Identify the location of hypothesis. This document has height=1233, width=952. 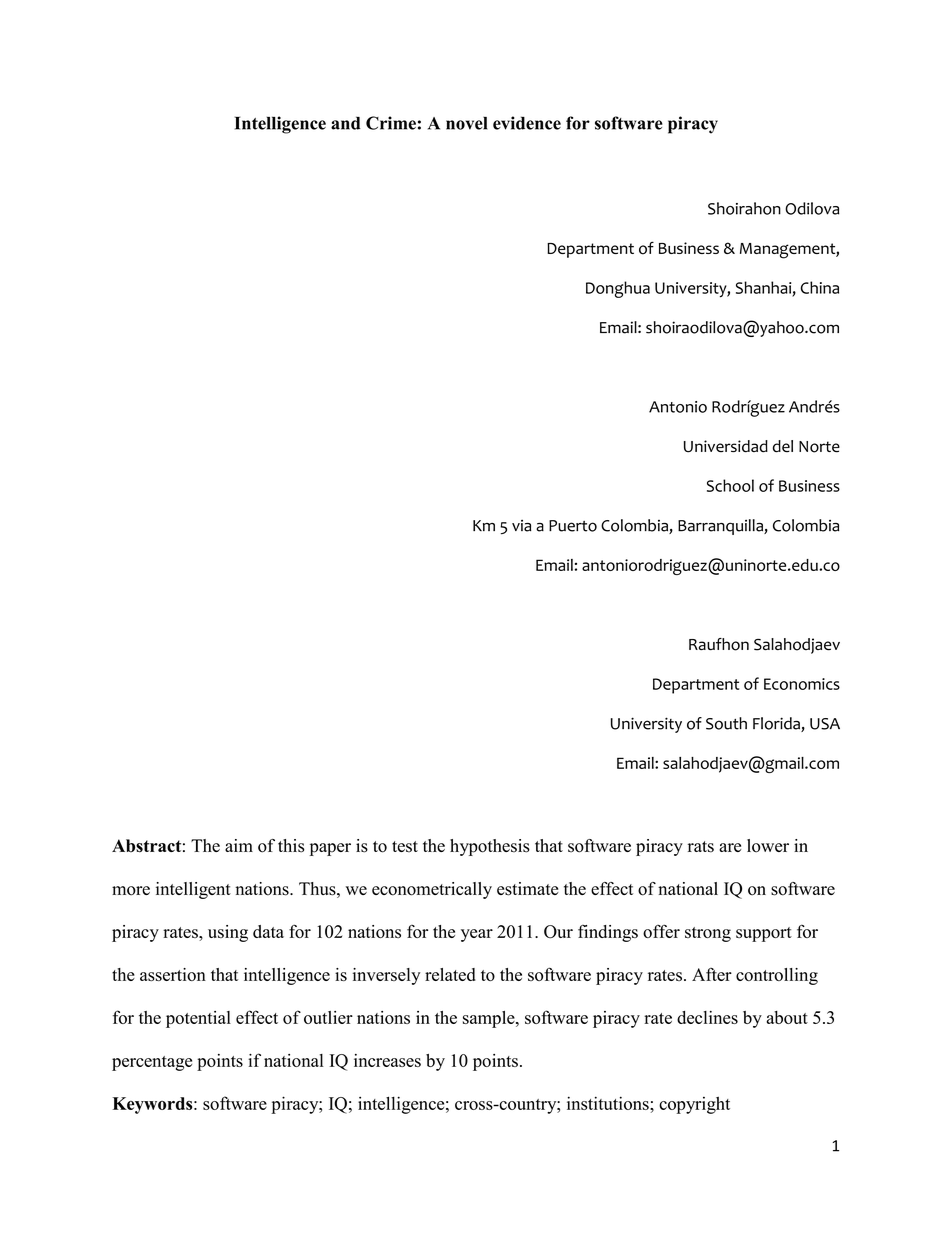
(490, 847).
